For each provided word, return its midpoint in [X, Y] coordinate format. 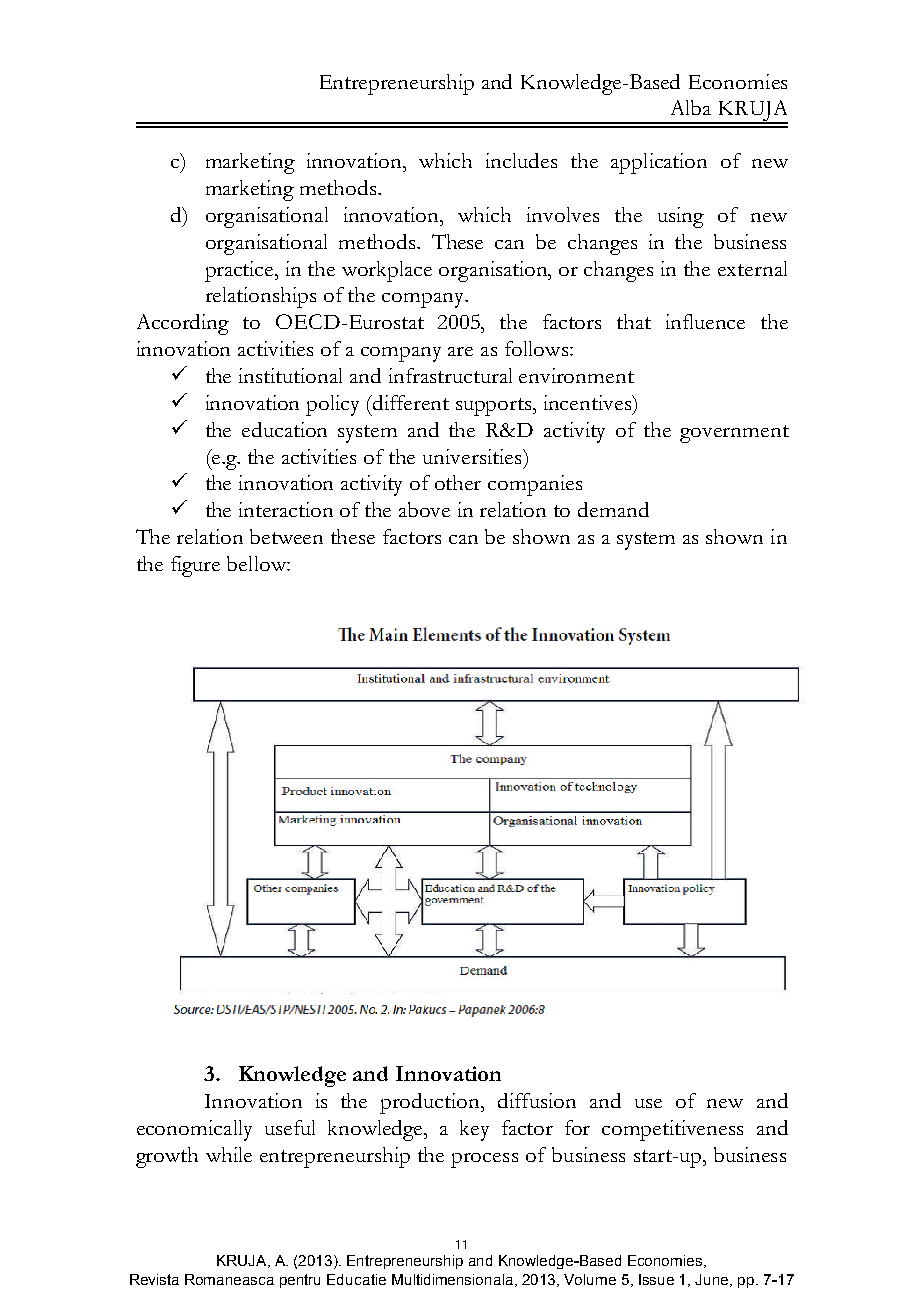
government [734, 434]
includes [521, 160]
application [659, 163]
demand [613, 509]
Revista [154, 1279]
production [431, 1103]
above [424, 509]
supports [495, 407]
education [284, 429]
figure [195, 566]
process [484, 1160]
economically [194, 1130]
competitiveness [672, 1130]
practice [241, 271]
